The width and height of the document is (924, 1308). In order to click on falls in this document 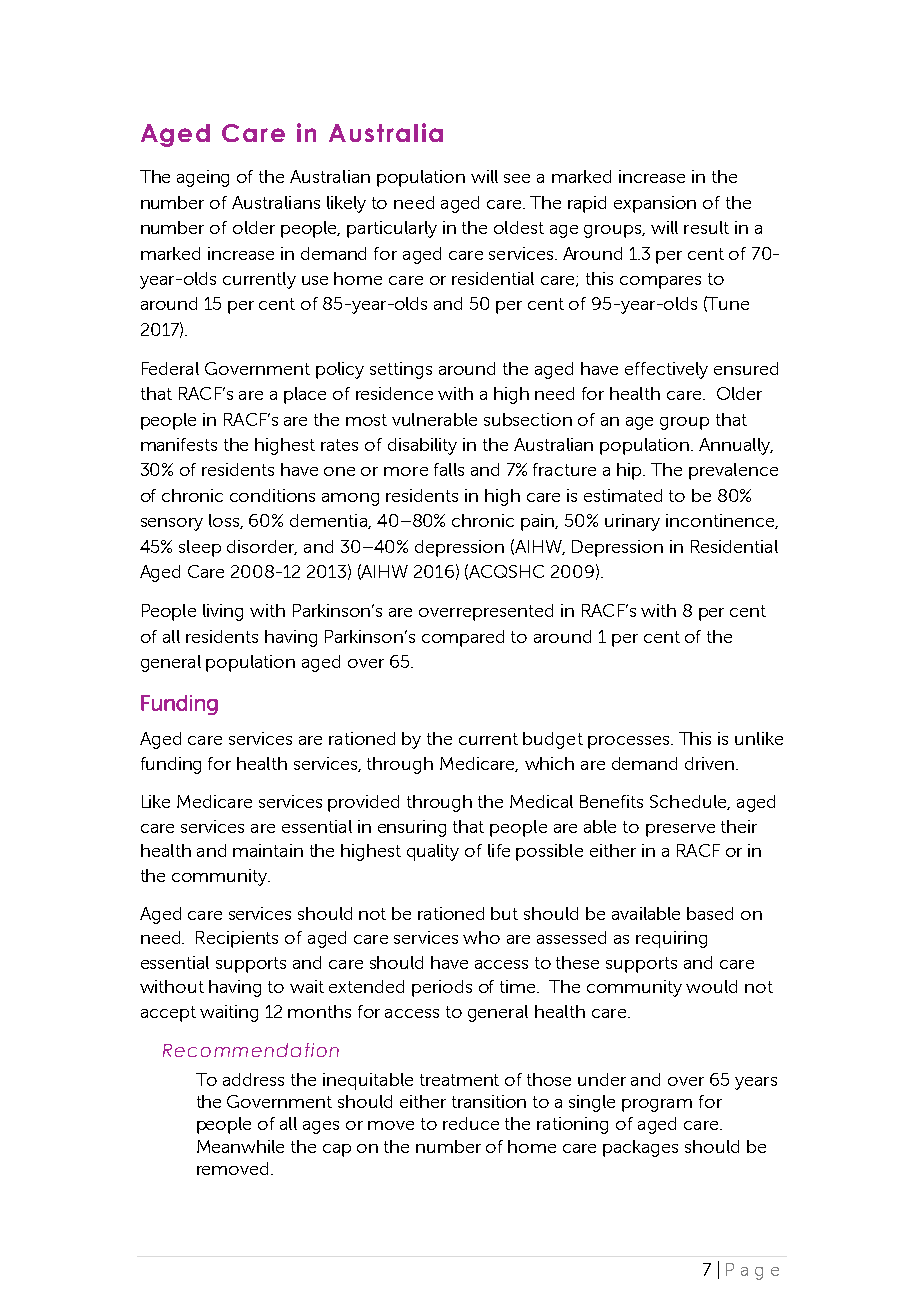, I will do `click(449, 469)`.
